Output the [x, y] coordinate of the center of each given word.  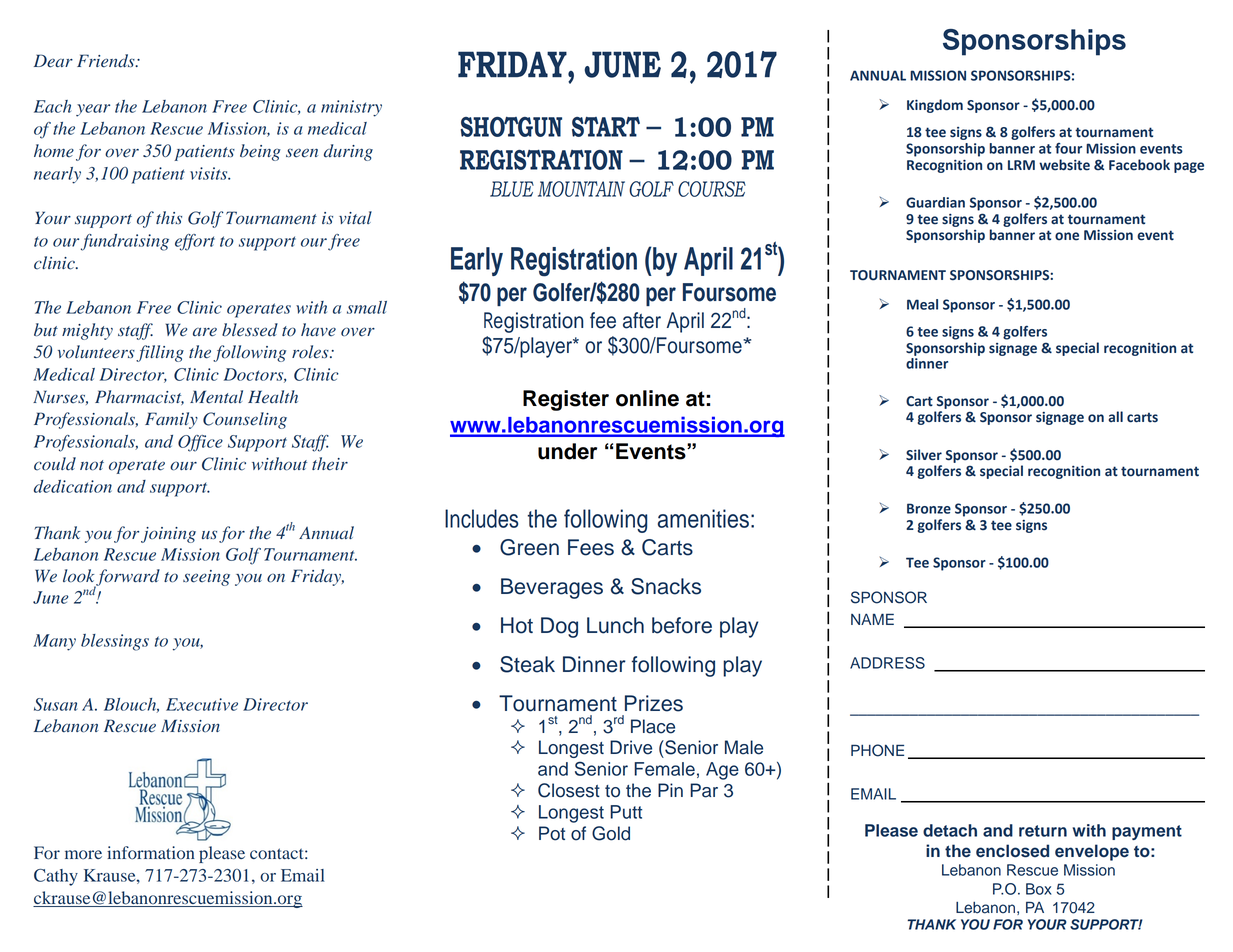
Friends [107, 61]
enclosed [1012, 851]
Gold [611, 833]
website [1064, 165]
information [151, 853]
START [606, 127]
